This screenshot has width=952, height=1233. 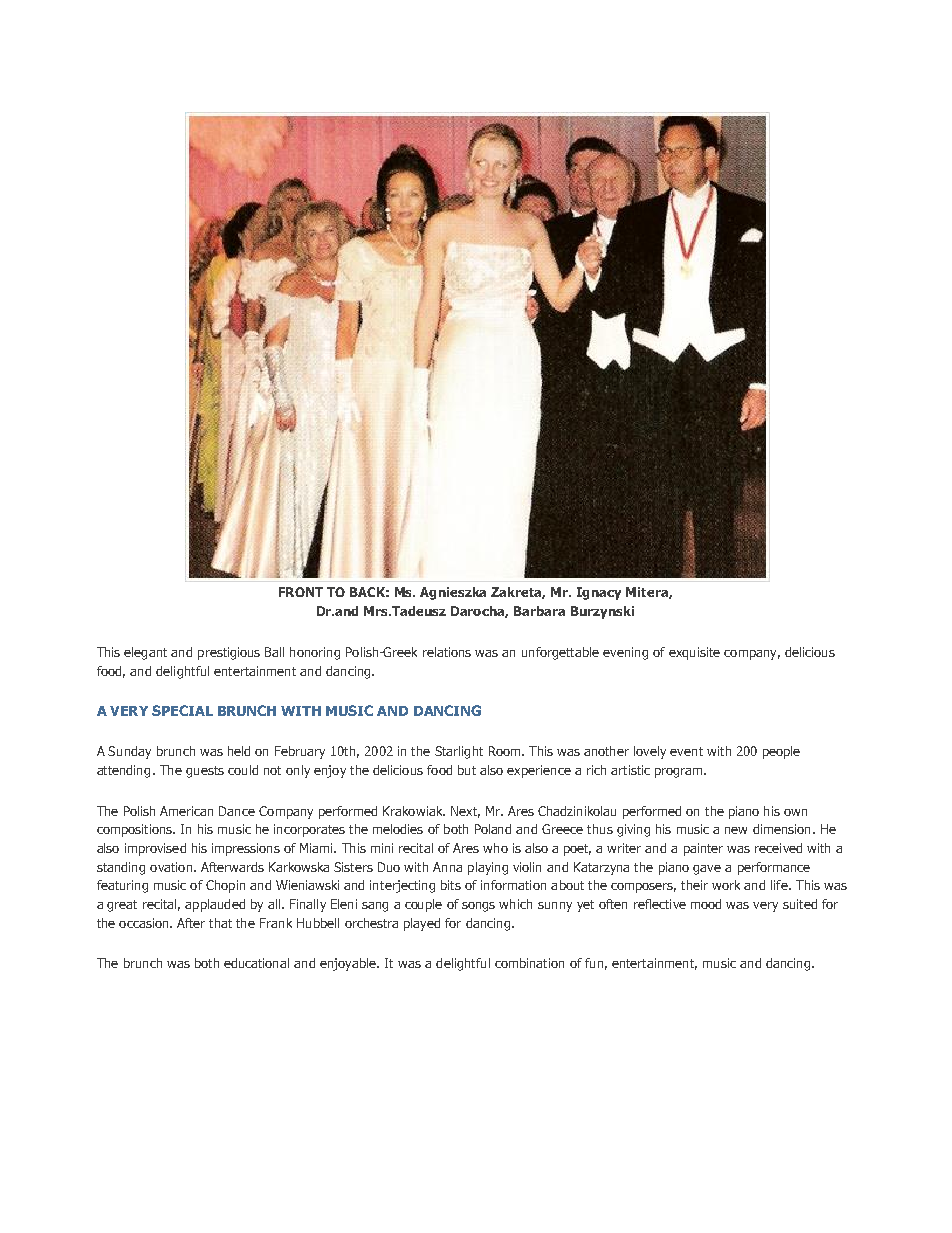 What do you see at coordinates (539, 611) in the screenshot?
I see `Barbara` at bounding box center [539, 611].
